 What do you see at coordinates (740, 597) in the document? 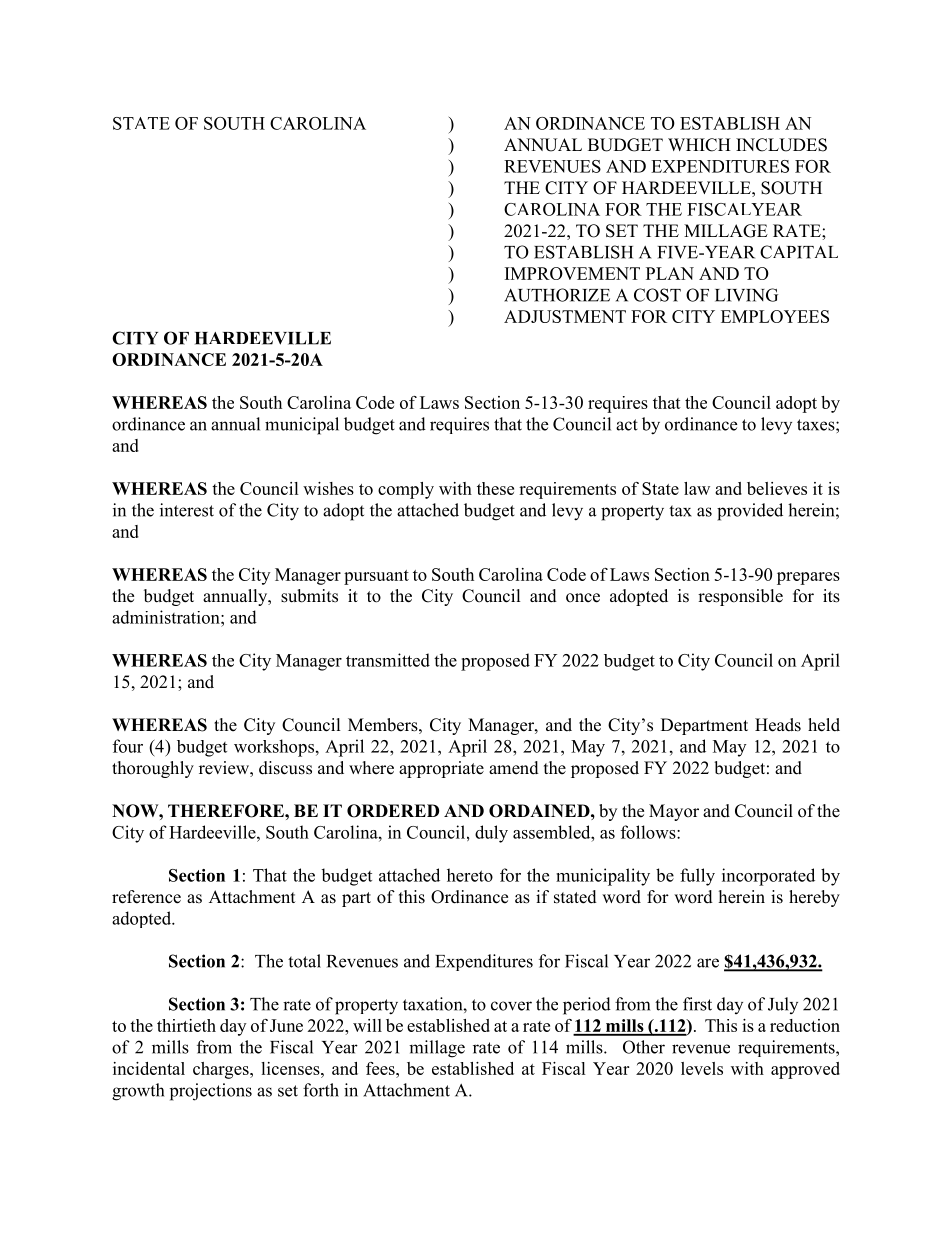
I see `responsible` at bounding box center [740, 597].
